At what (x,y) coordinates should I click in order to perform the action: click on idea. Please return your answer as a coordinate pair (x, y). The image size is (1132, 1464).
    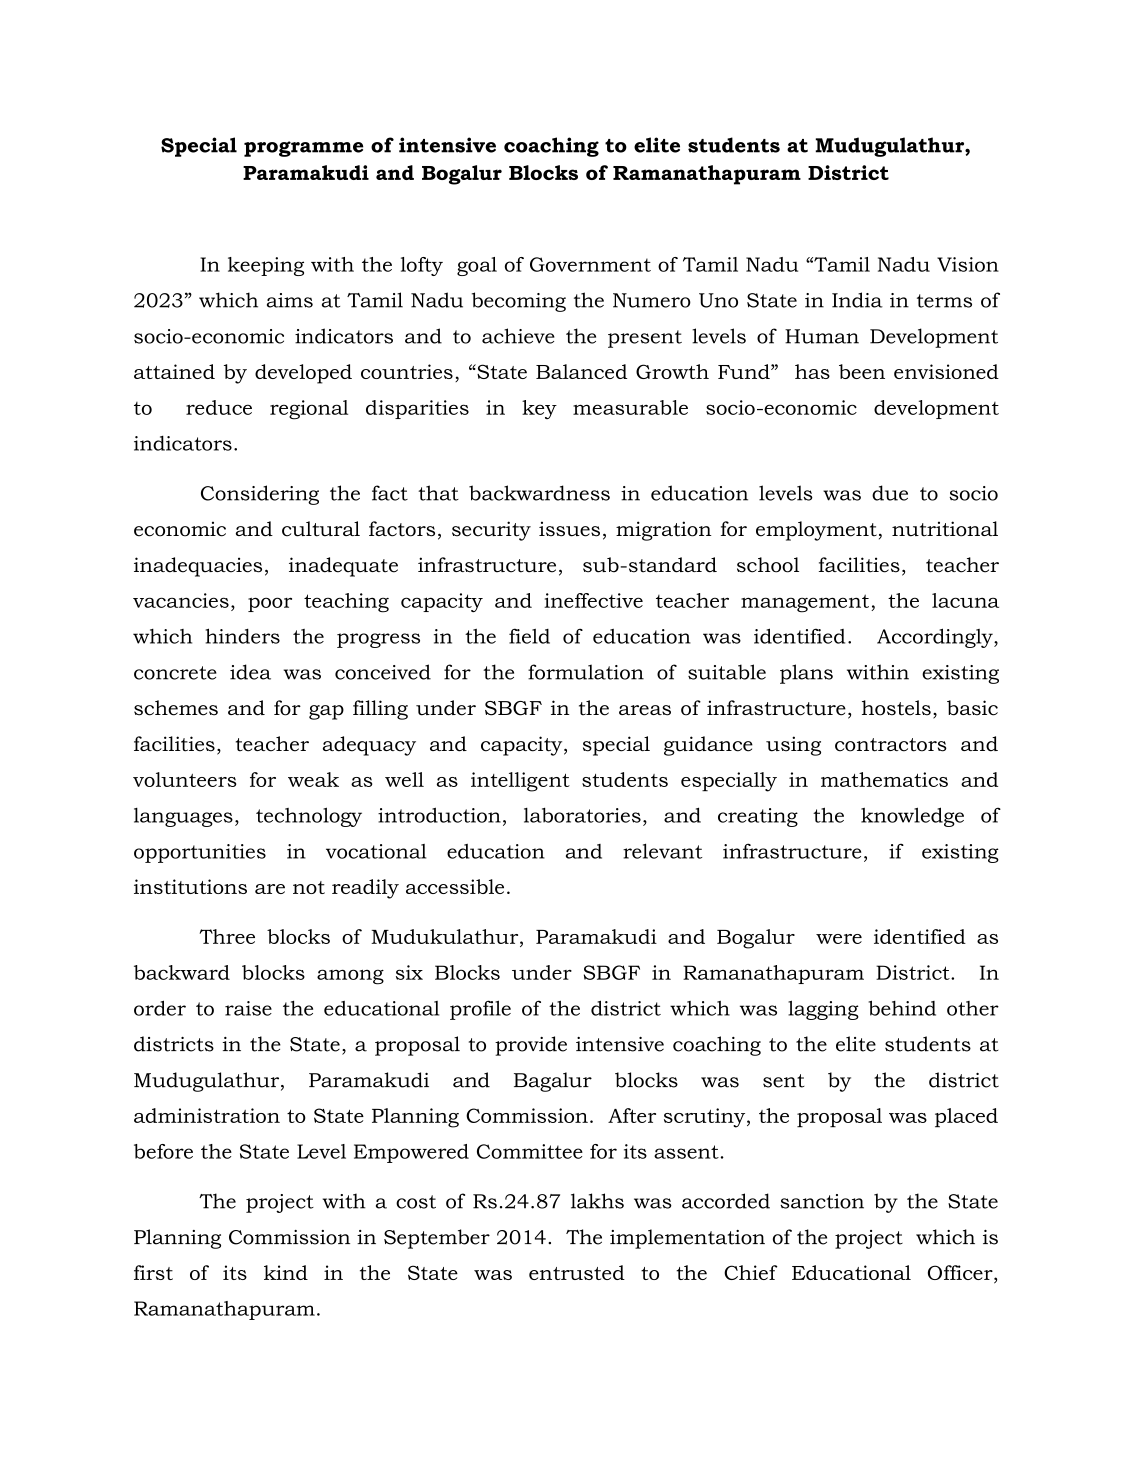
    Looking at the image, I should click on (250, 672).
